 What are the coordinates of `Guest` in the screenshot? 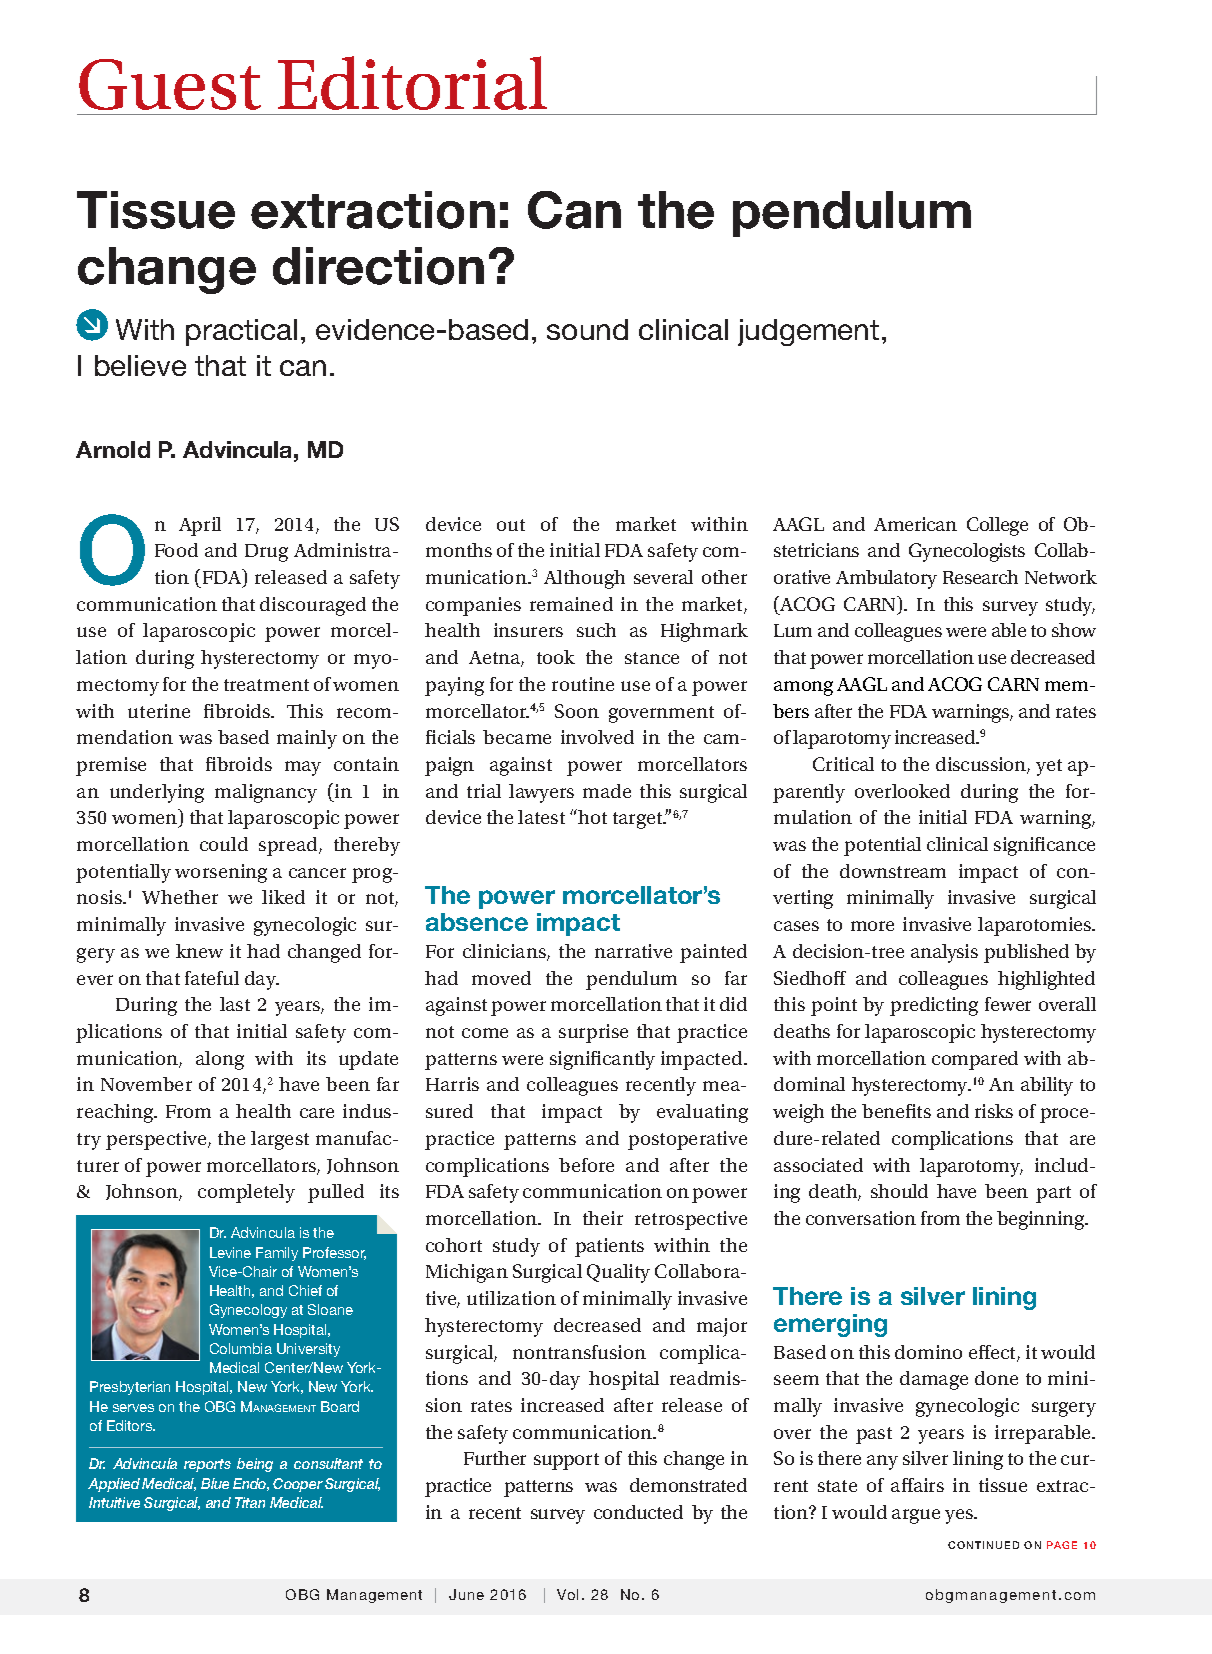 It's located at (170, 84).
